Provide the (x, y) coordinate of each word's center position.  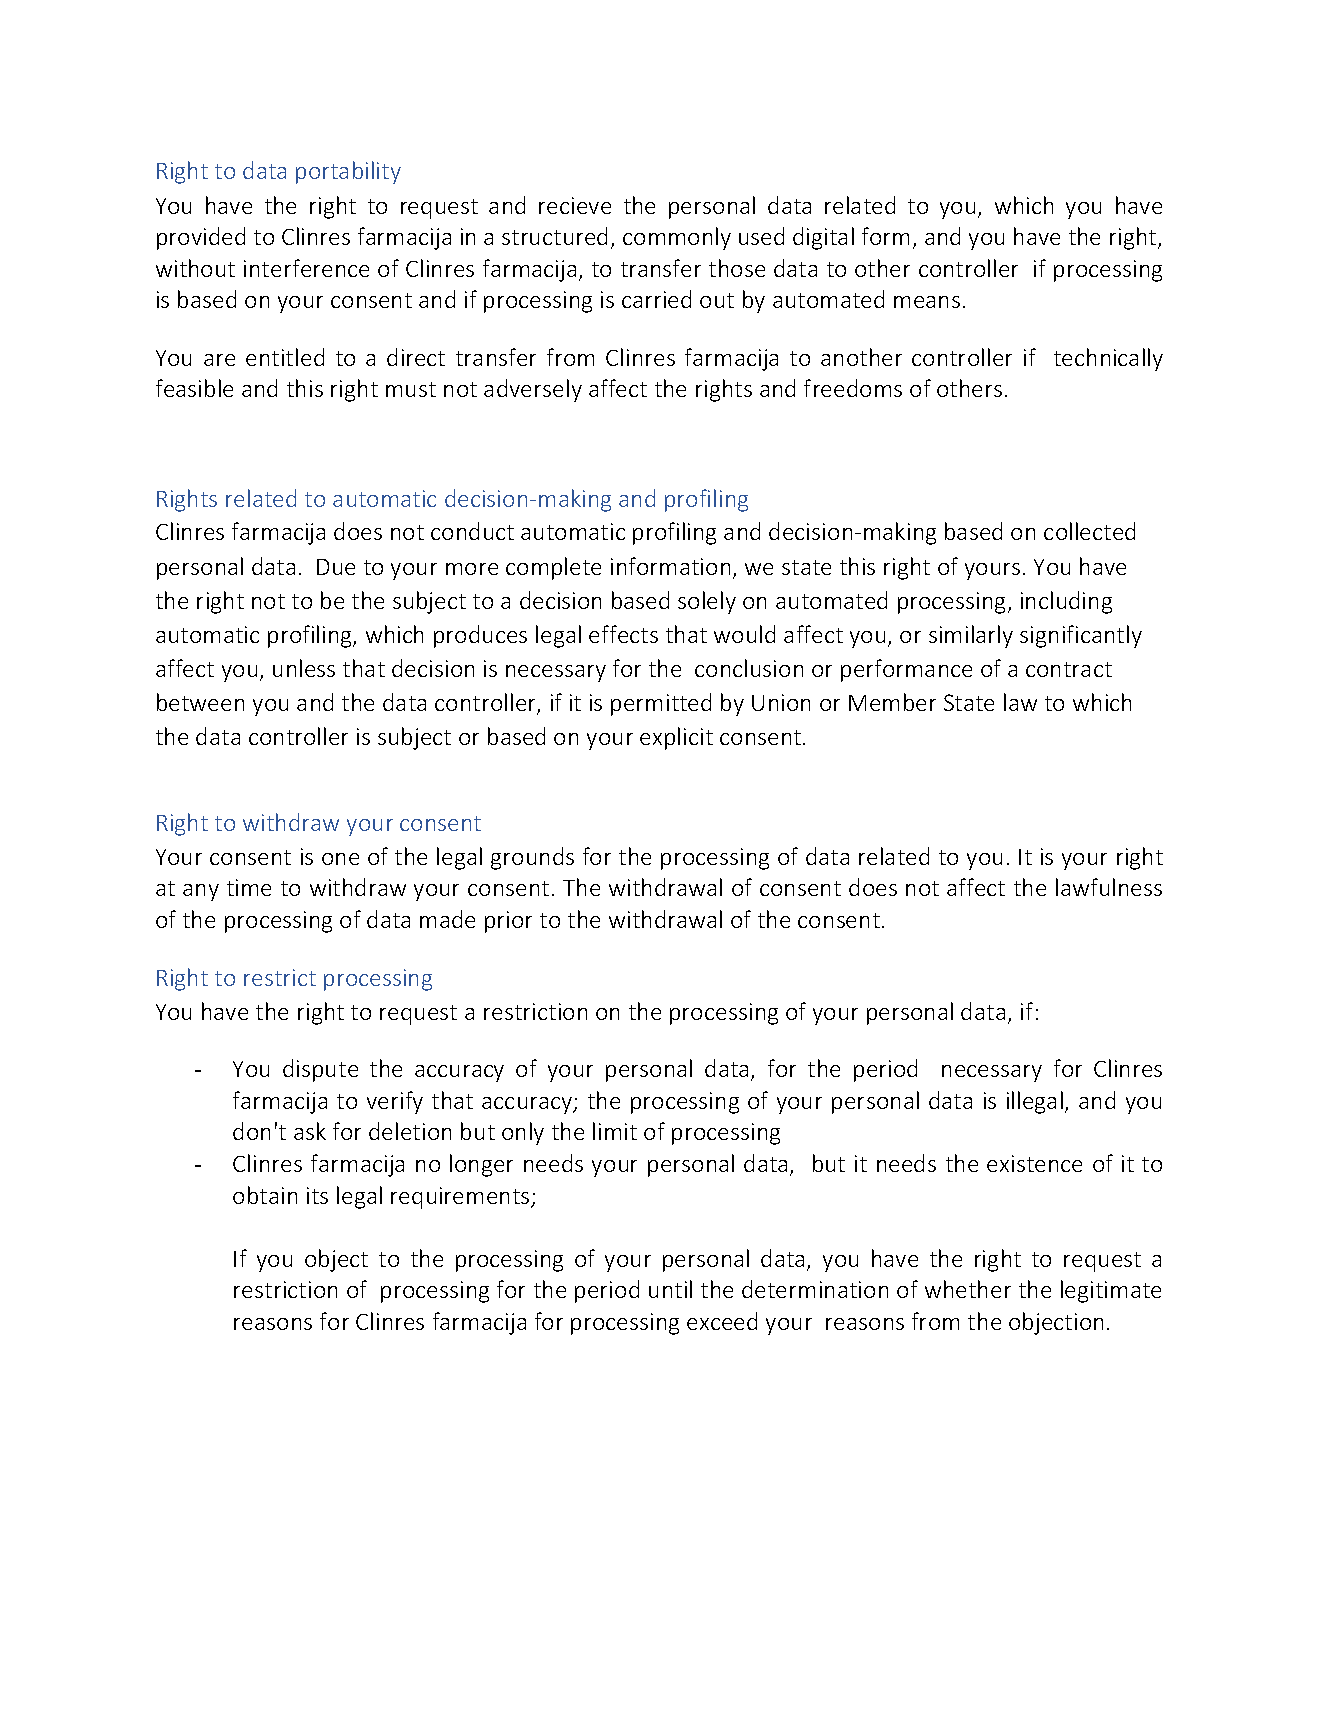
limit (615, 1131)
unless (304, 668)
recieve (575, 205)
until (670, 1289)
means (927, 302)
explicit (676, 738)
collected (1089, 531)
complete (553, 568)
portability (348, 172)
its (317, 1195)
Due (336, 567)
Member (892, 702)
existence (1034, 1163)
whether (968, 1289)
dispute (320, 1070)
